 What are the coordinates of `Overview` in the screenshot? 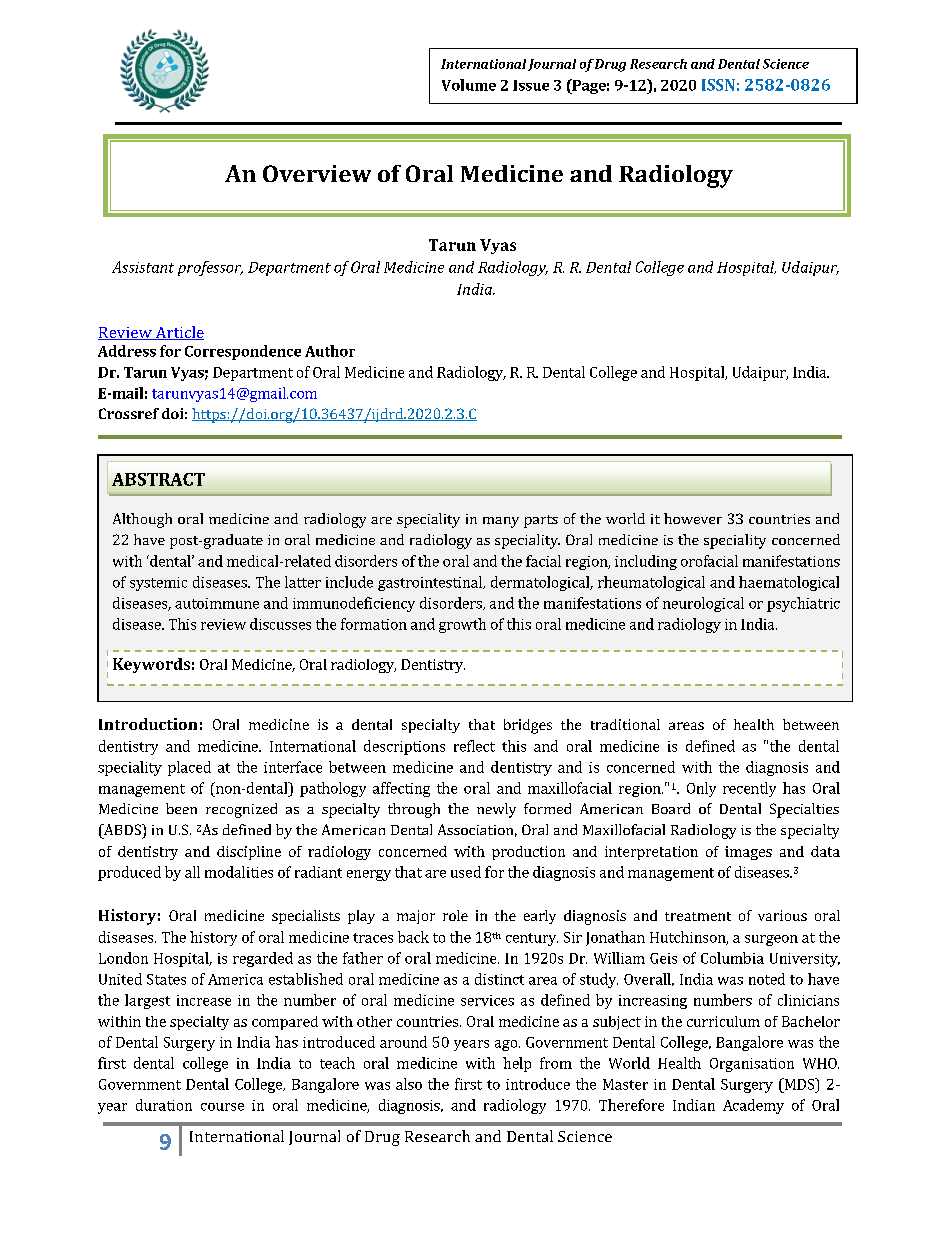 It's located at (317, 173).
